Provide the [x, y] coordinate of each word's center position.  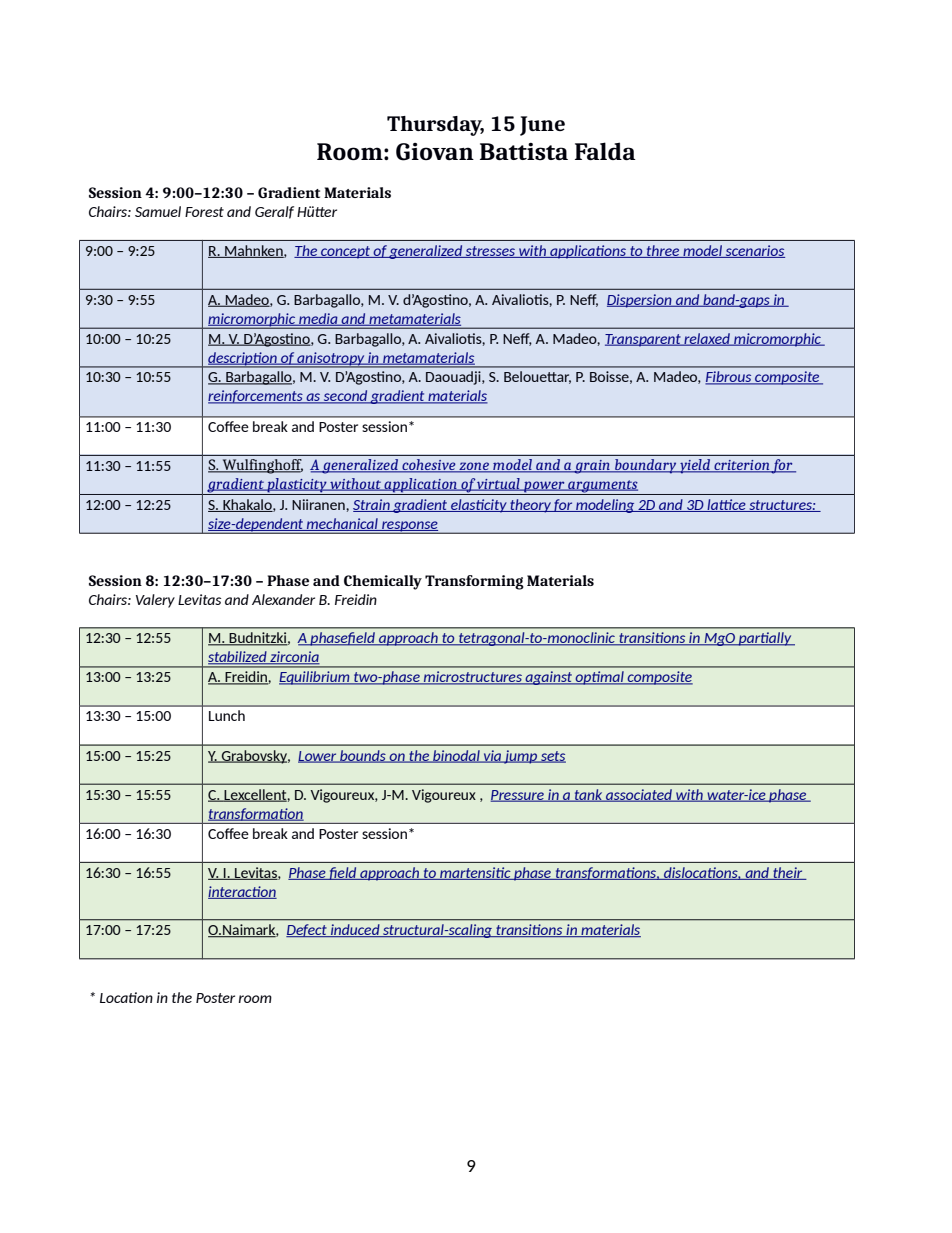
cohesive [429, 466]
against [549, 678]
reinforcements [256, 397]
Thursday [435, 126]
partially [765, 639]
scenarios [754, 251]
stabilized [238, 658]
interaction [242, 892]
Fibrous [729, 378]
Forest [204, 212]
